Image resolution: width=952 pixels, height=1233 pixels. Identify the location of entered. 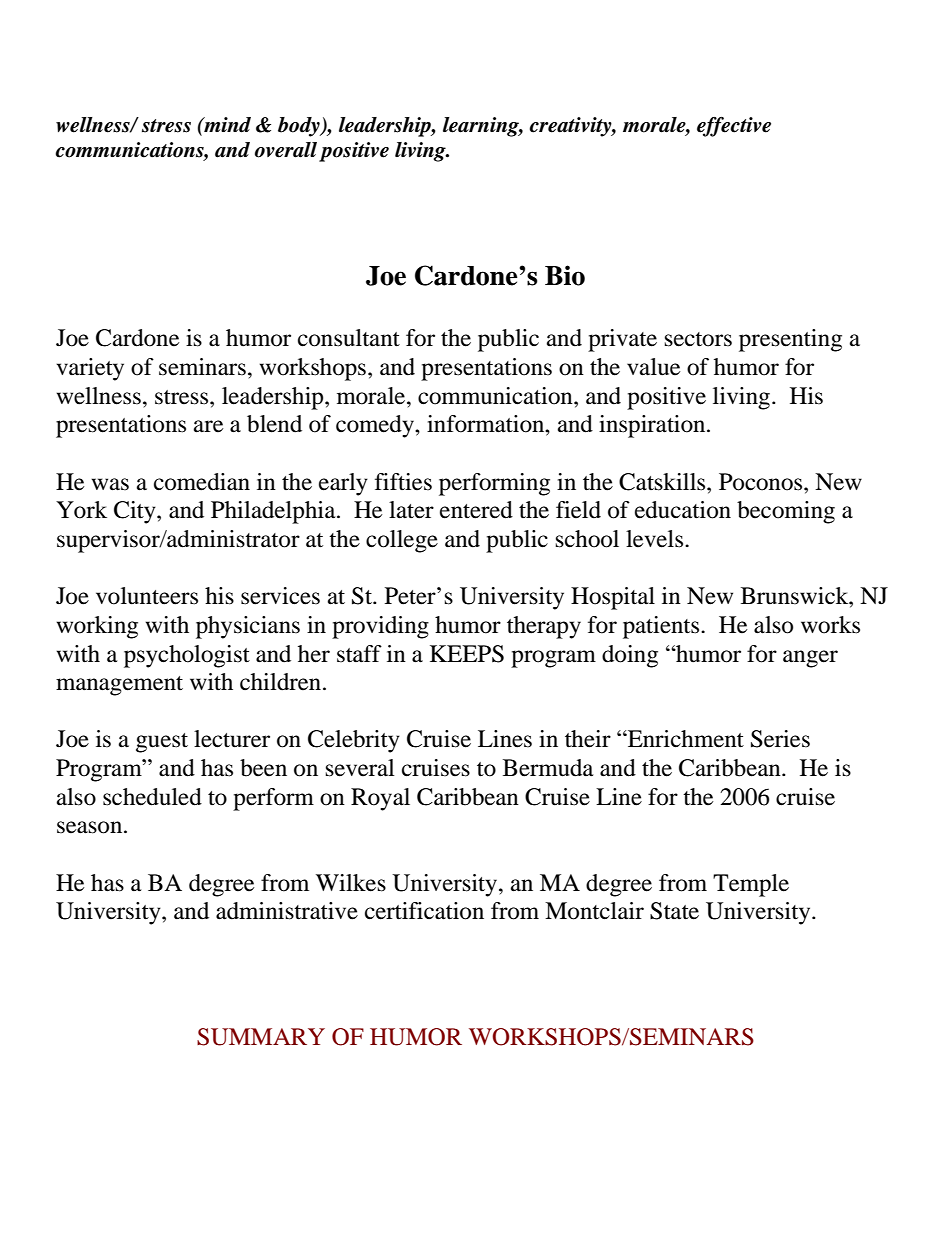
(476, 510).
